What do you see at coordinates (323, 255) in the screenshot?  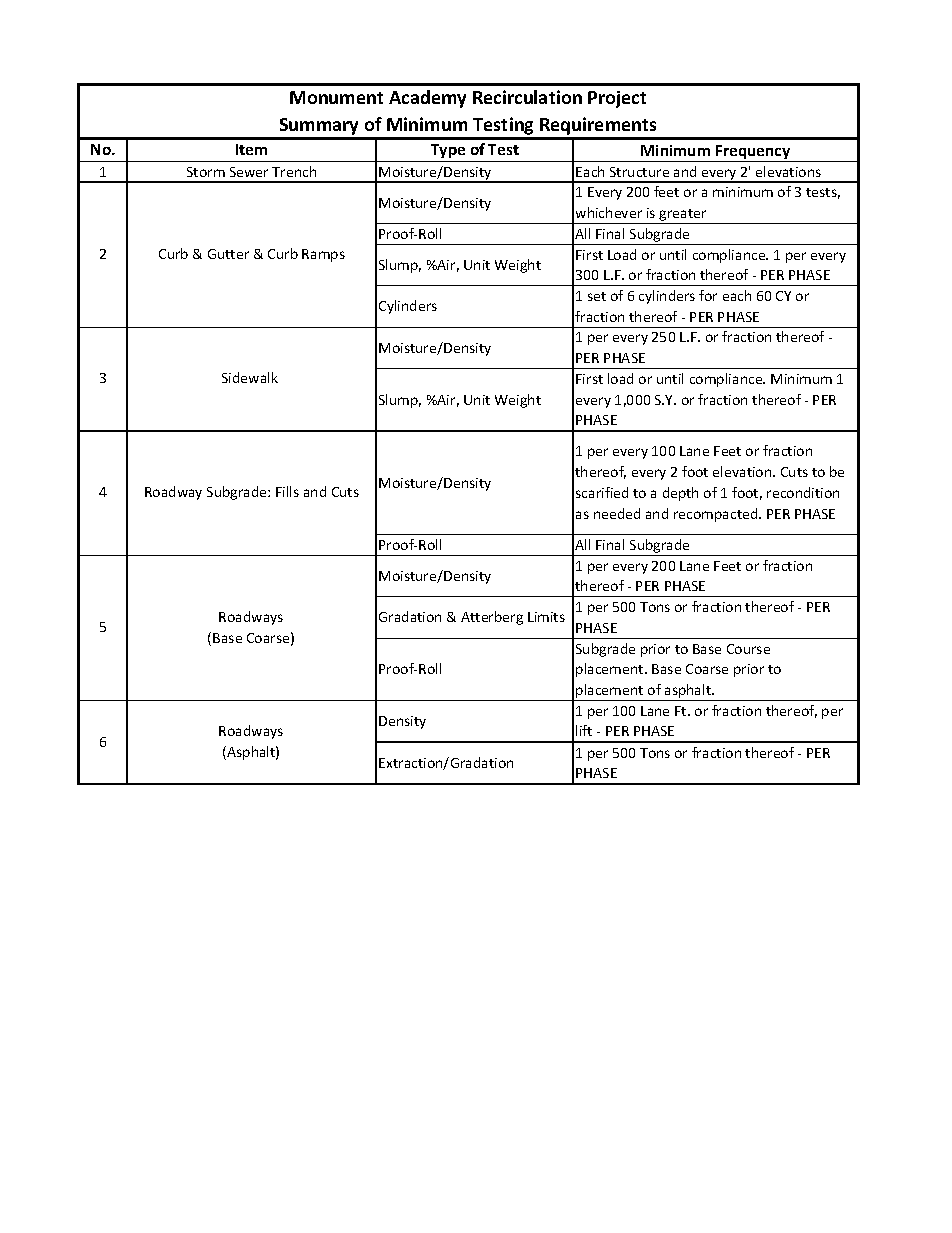 I see `Ramps` at bounding box center [323, 255].
